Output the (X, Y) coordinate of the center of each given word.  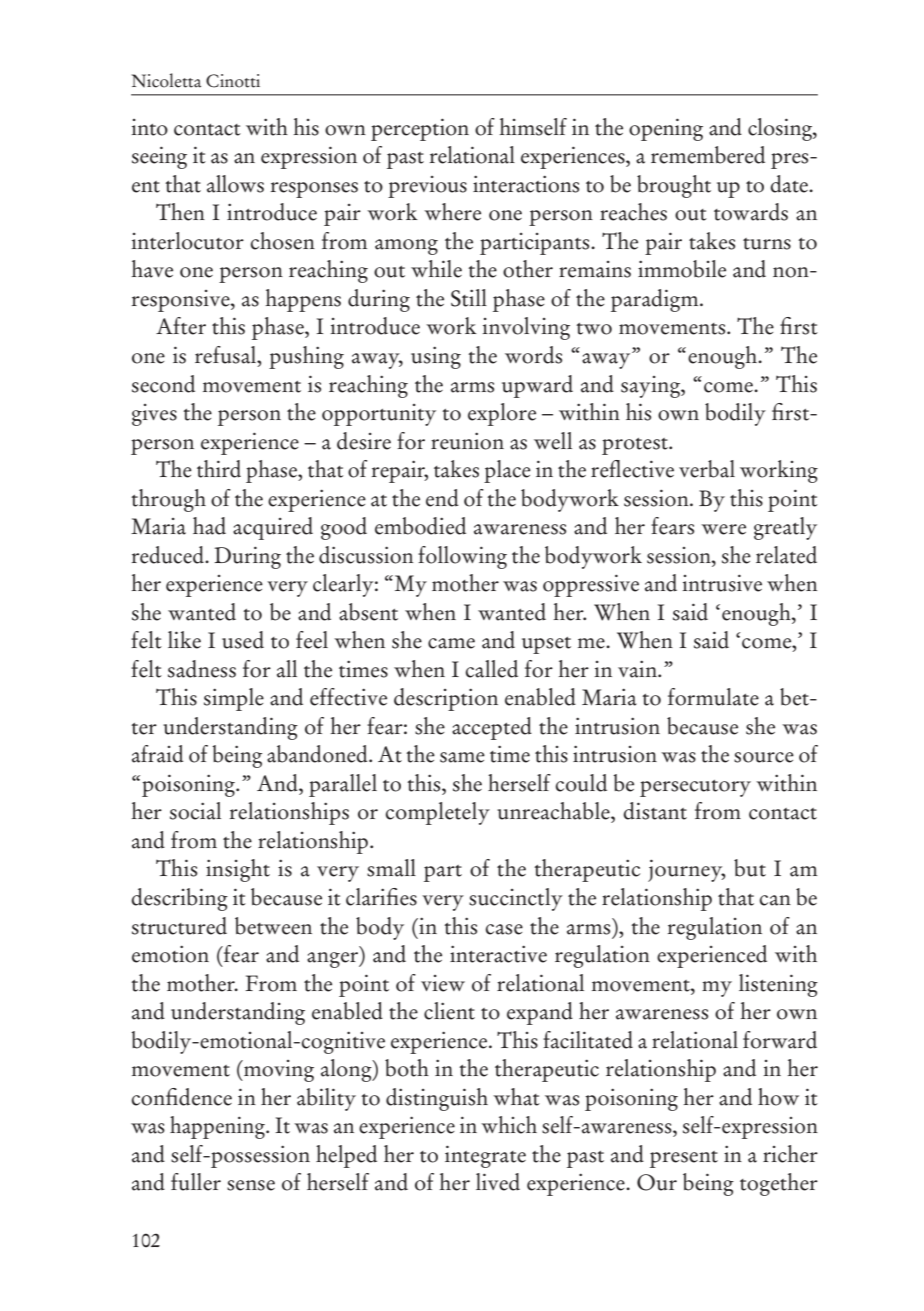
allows (235, 184)
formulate (713, 697)
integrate (485, 1156)
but (750, 868)
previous (427, 187)
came (451, 643)
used (243, 640)
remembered (708, 155)
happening (218, 1127)
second (163, 384)
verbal (707, 469)
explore (502, 414)
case (504, 929)
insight (238, 870)
